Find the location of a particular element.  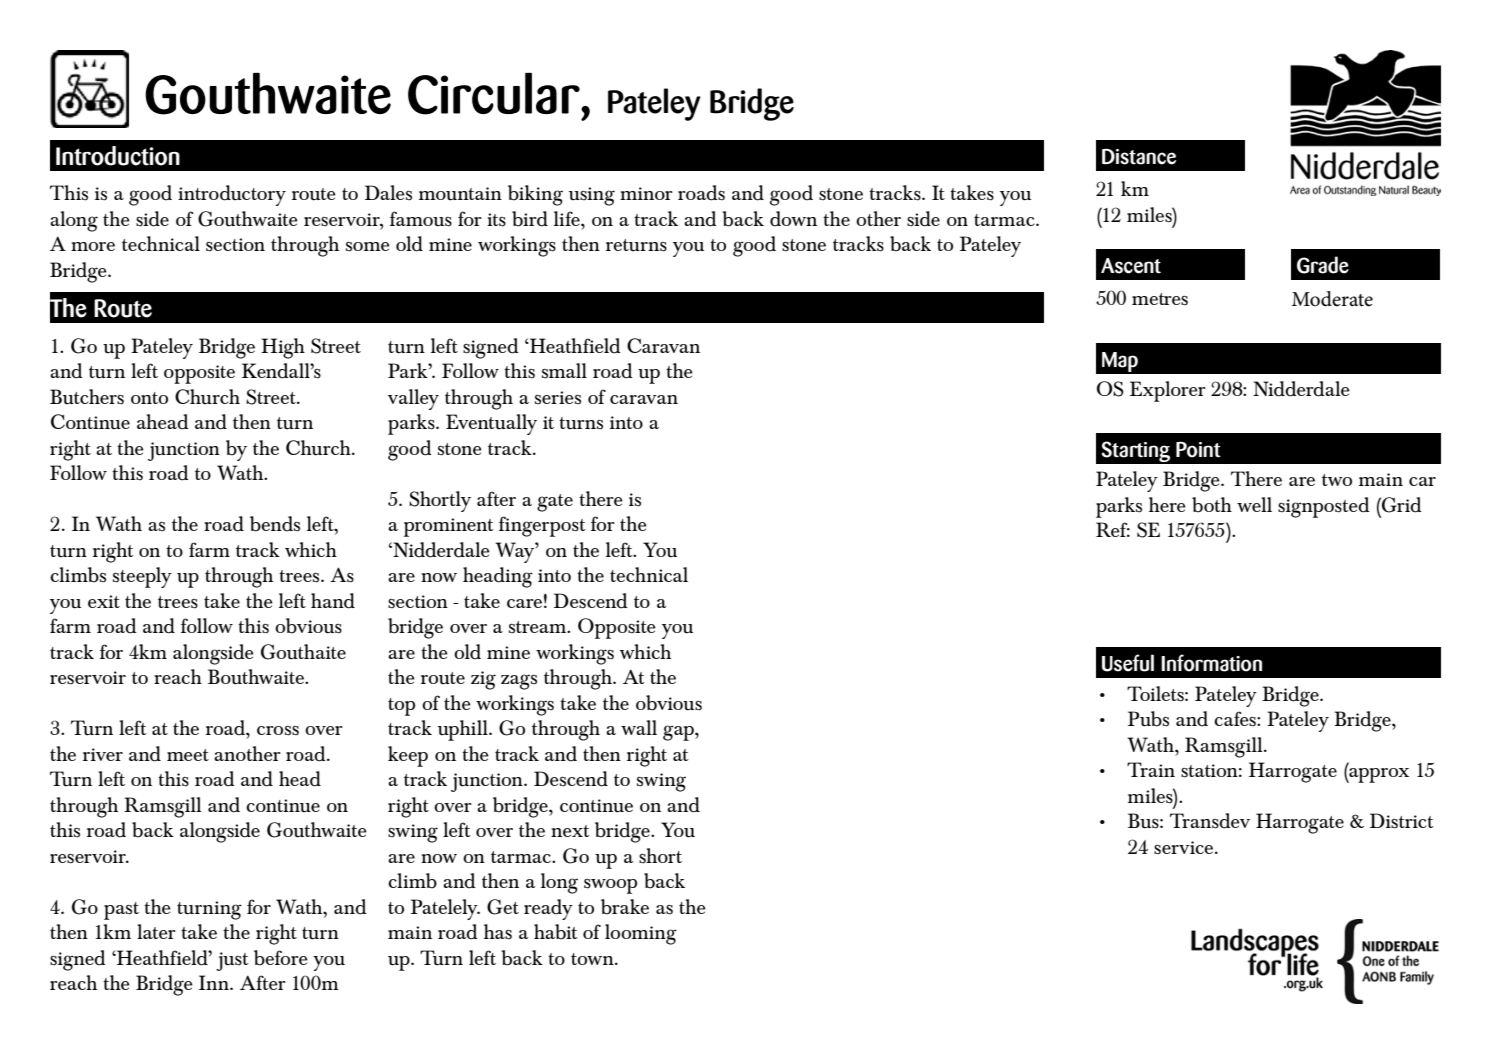

looming is located at coordinates (641, 934).
